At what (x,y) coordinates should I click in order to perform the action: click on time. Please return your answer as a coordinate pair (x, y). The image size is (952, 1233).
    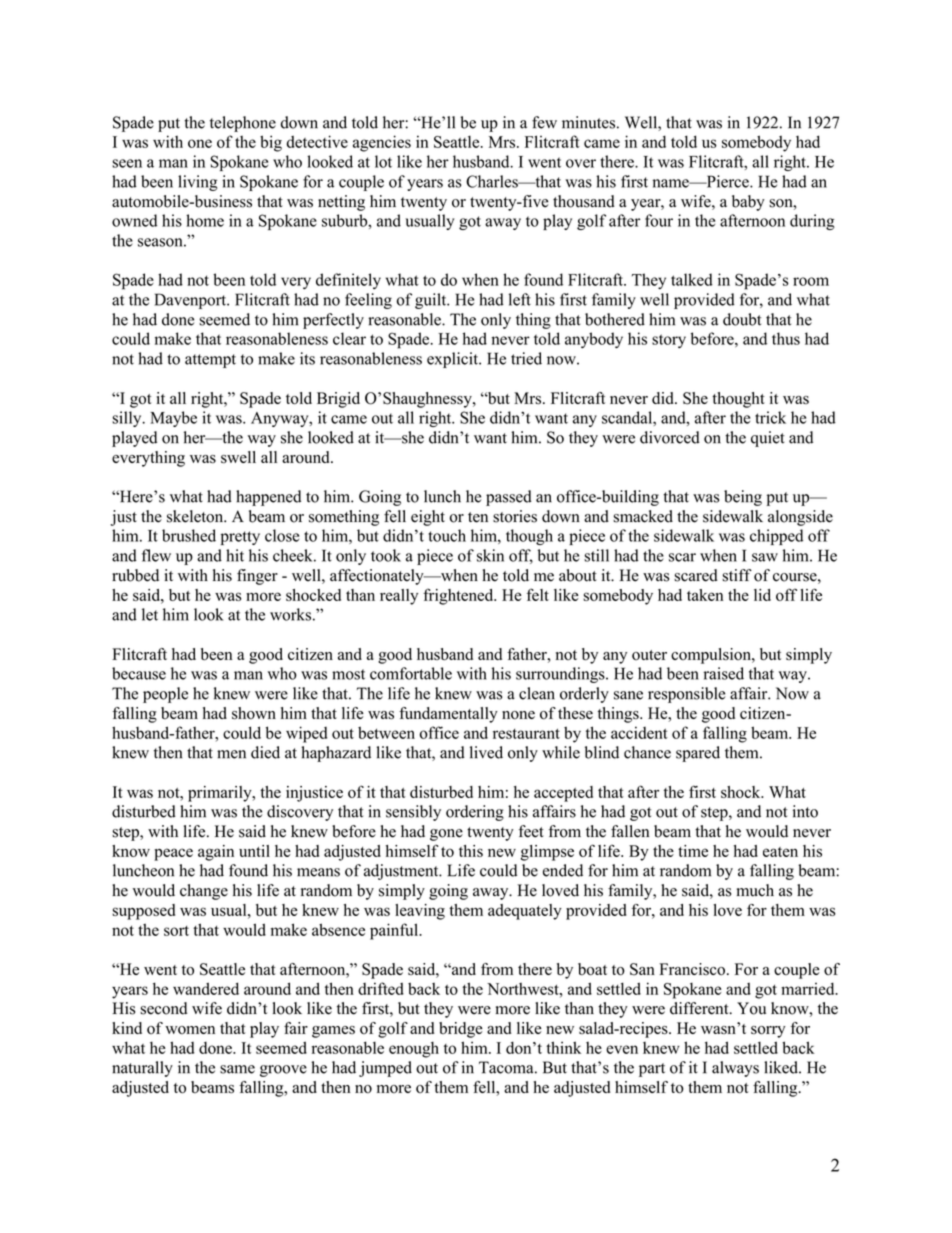
    Looking at the image, I should click on (693, 851).
